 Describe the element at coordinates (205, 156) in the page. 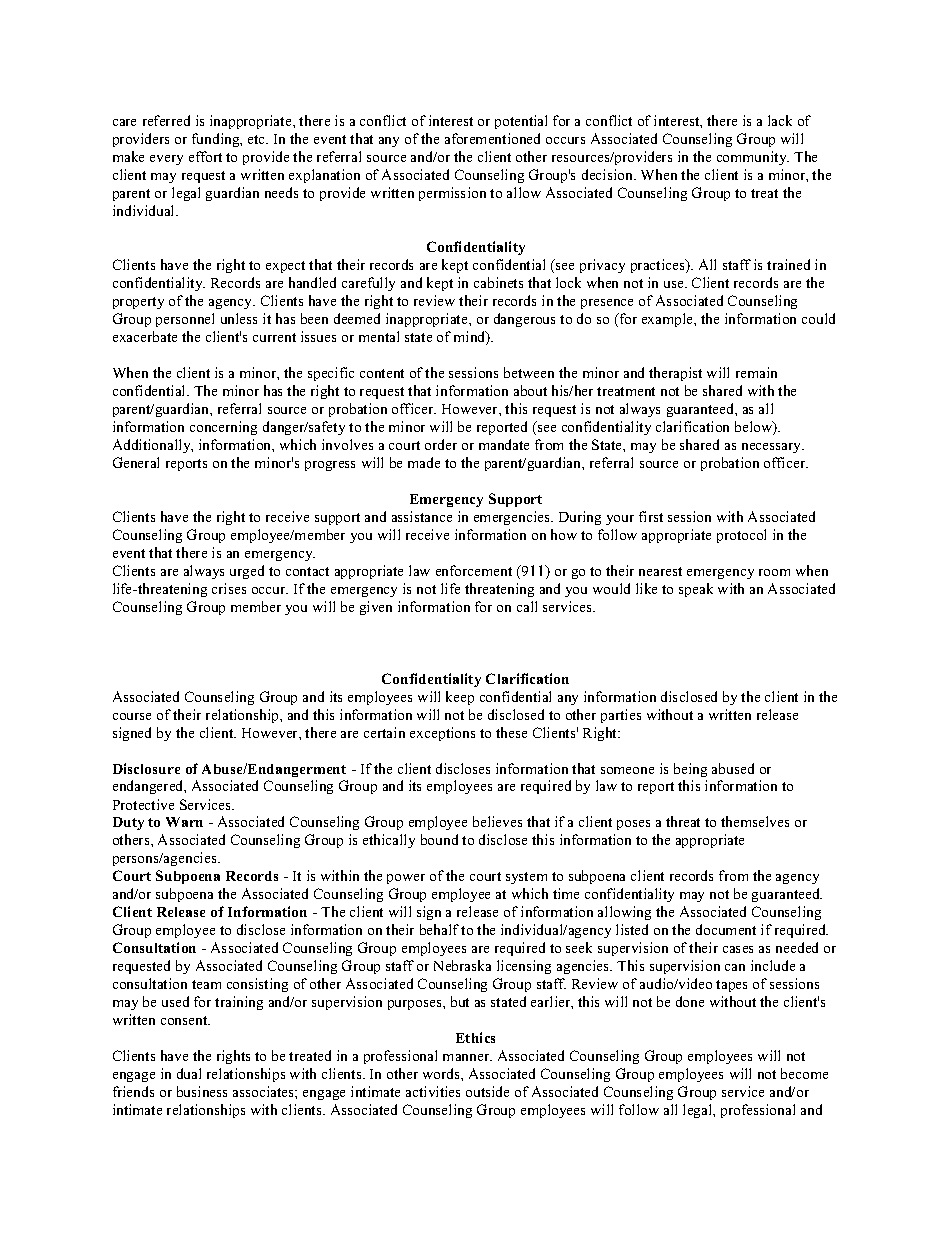

I see `effort` at that location.
